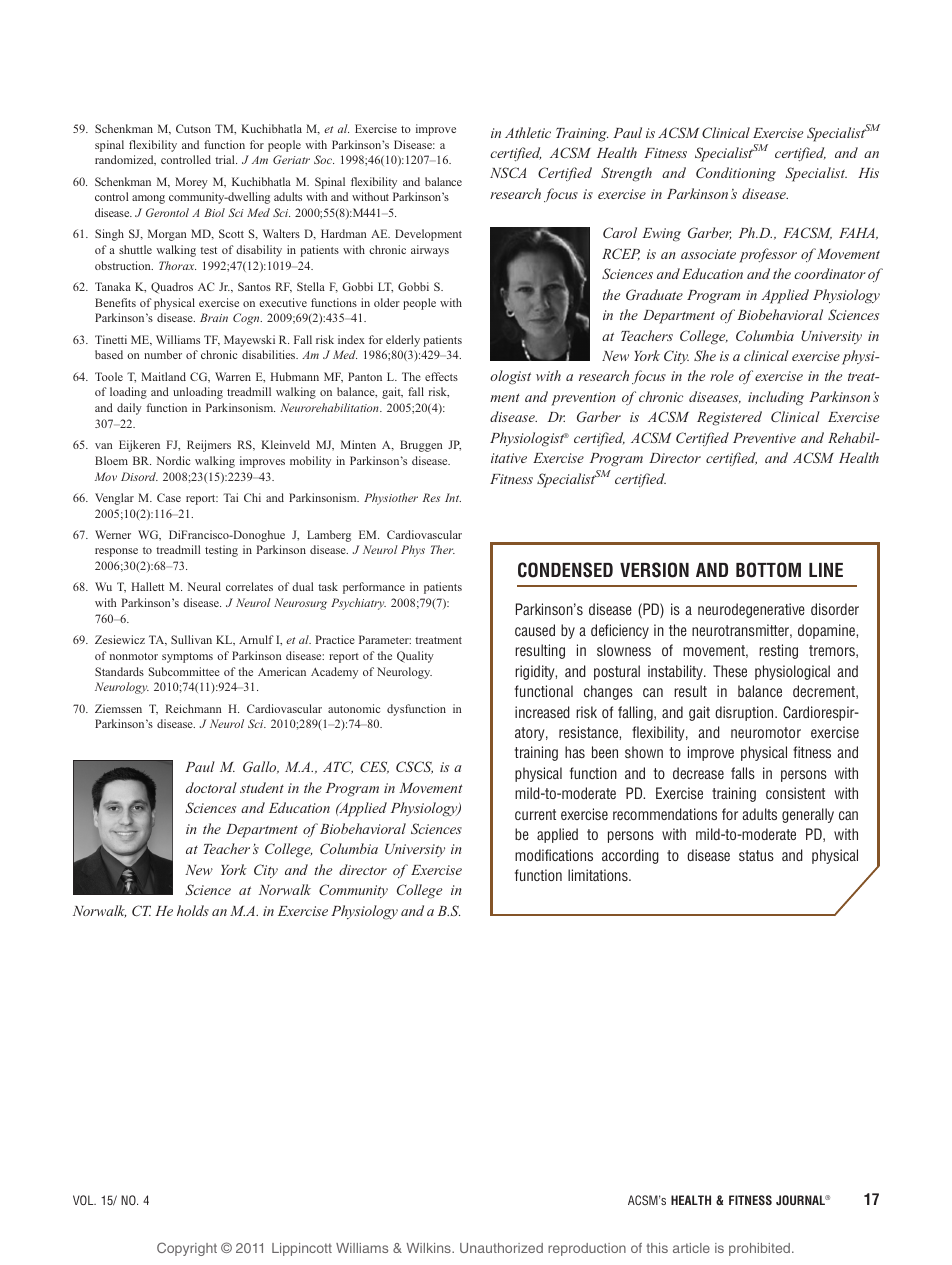  Describe the element at coordinates (761, 1249) in the document. I see `prohibited` at that location.
